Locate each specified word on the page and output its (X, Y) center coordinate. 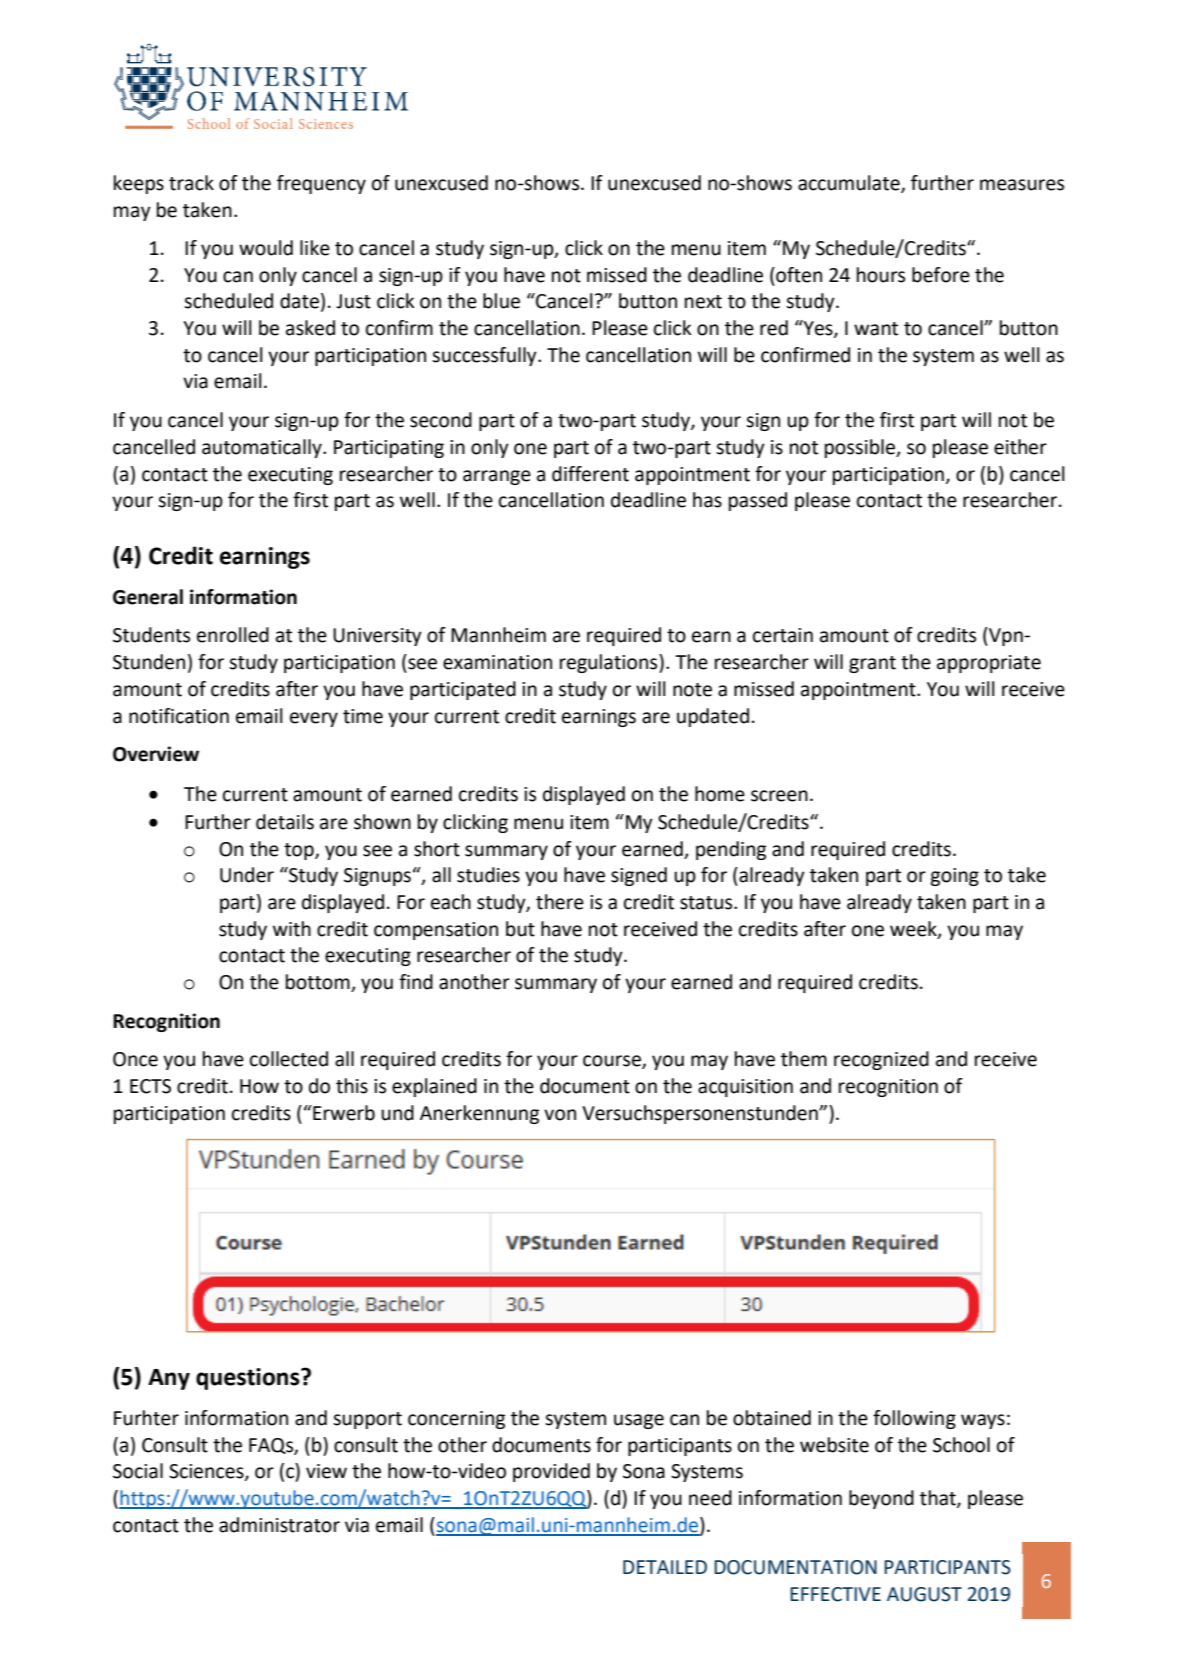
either (1020, 447)
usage (639, 1421)
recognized (881, 1060)
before (941, 275)
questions (249, 1379)
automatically (263, 448)
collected (289, 1059)
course (613, 1062)
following (914, 1419)
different (590, 474)
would (266, 248)
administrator (279, 1525)
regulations (610, 663)
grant (872, 664)
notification (179, 716)
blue (501, 301)
